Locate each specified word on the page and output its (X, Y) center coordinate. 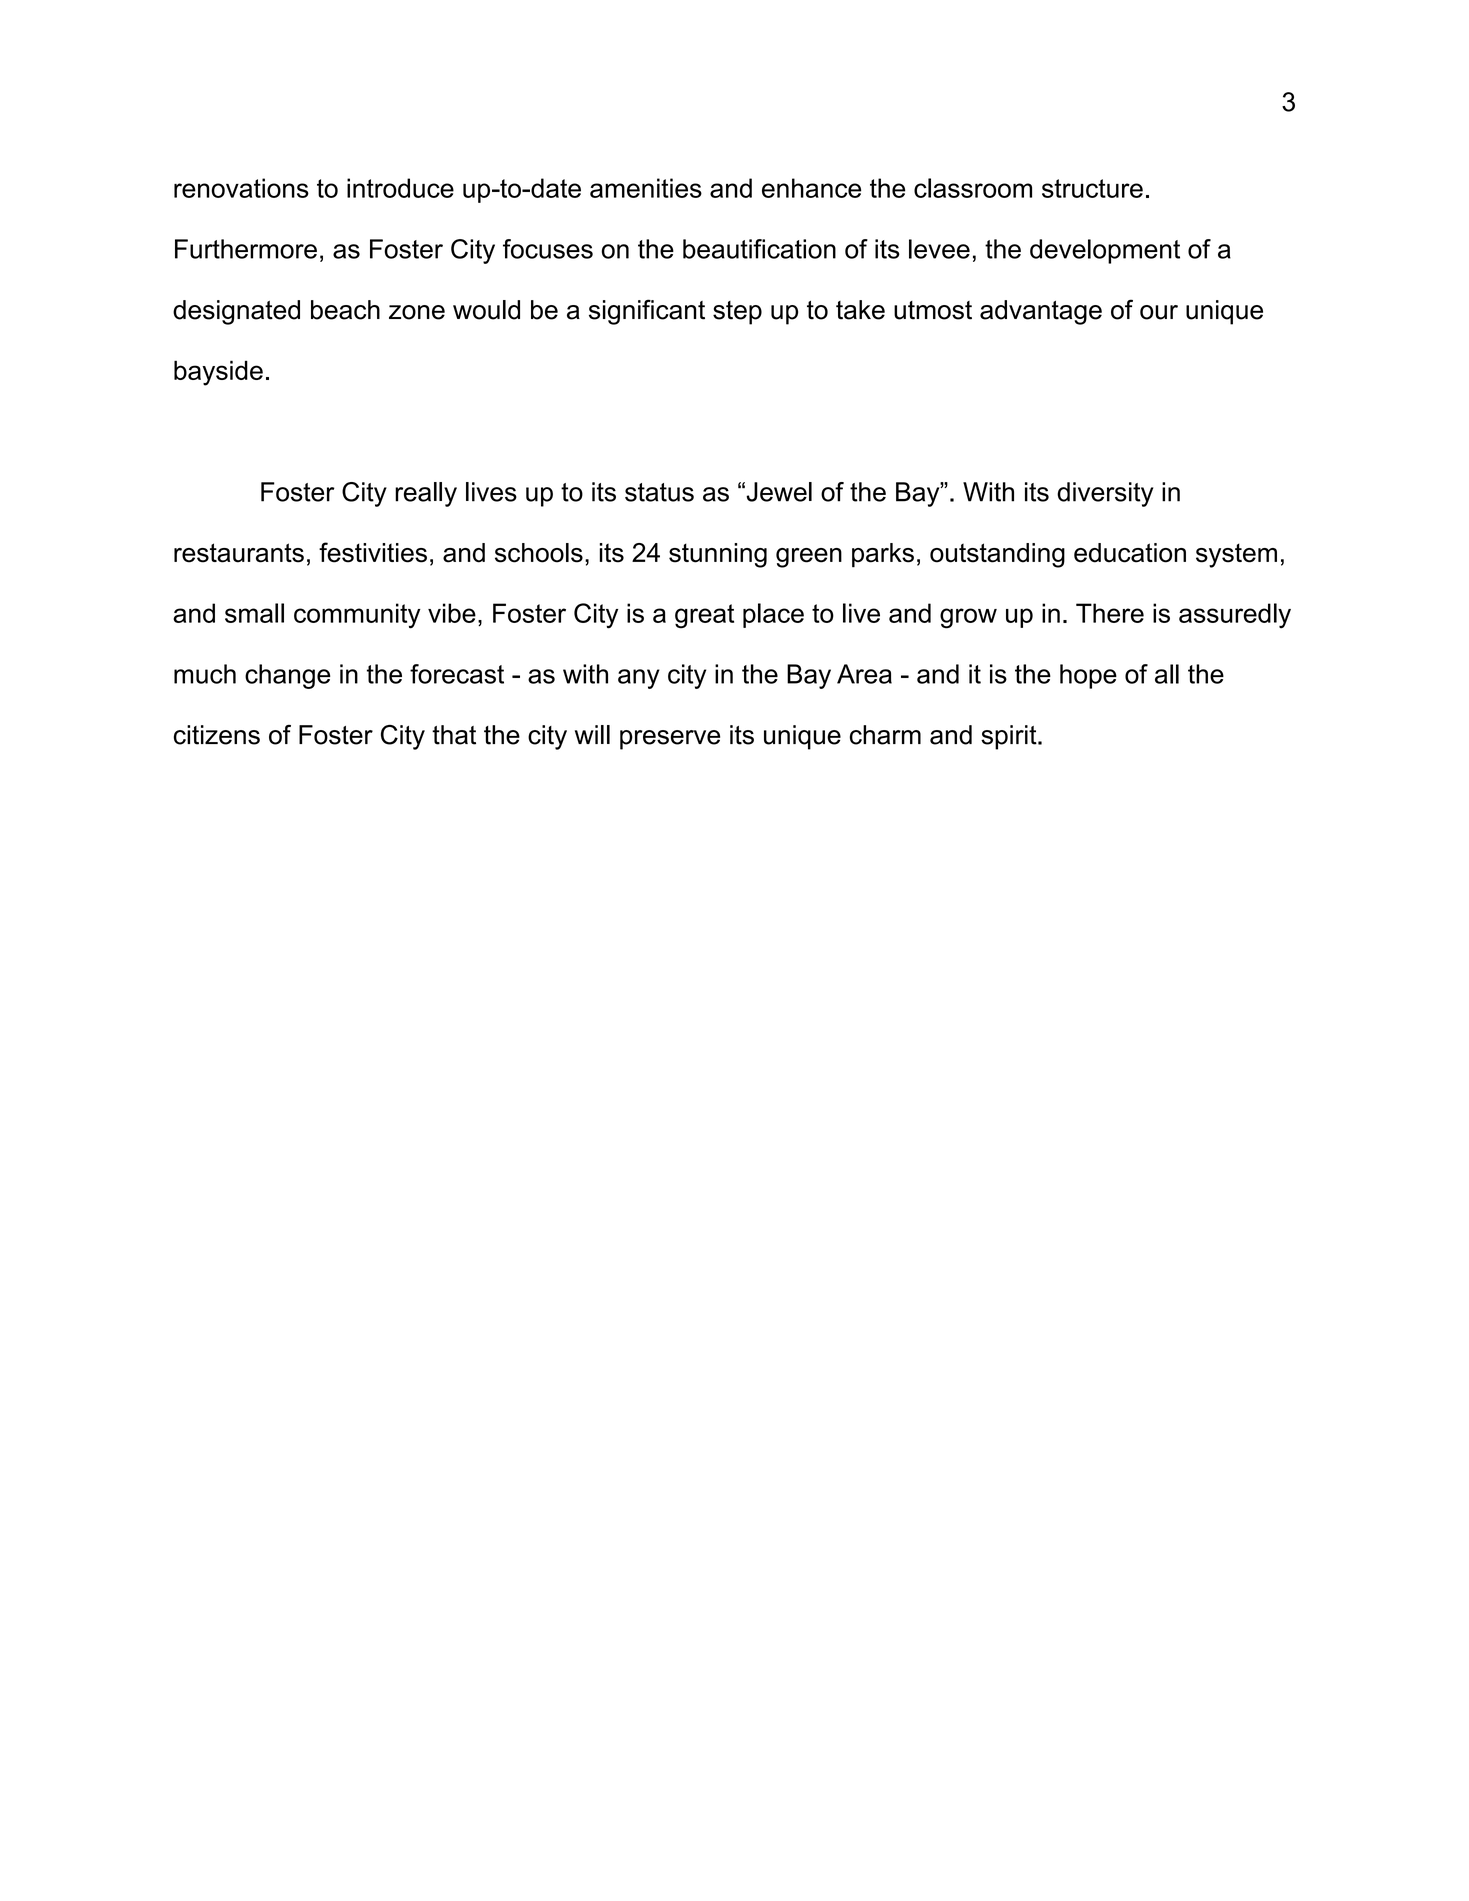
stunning (718, 555)
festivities (373, 552)
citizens (217, 735)
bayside (218, 373)
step (737, 313)
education (1130, 553)
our (1159, 312)
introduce (400, 188)
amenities (646, 188)
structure (1092, 188)
